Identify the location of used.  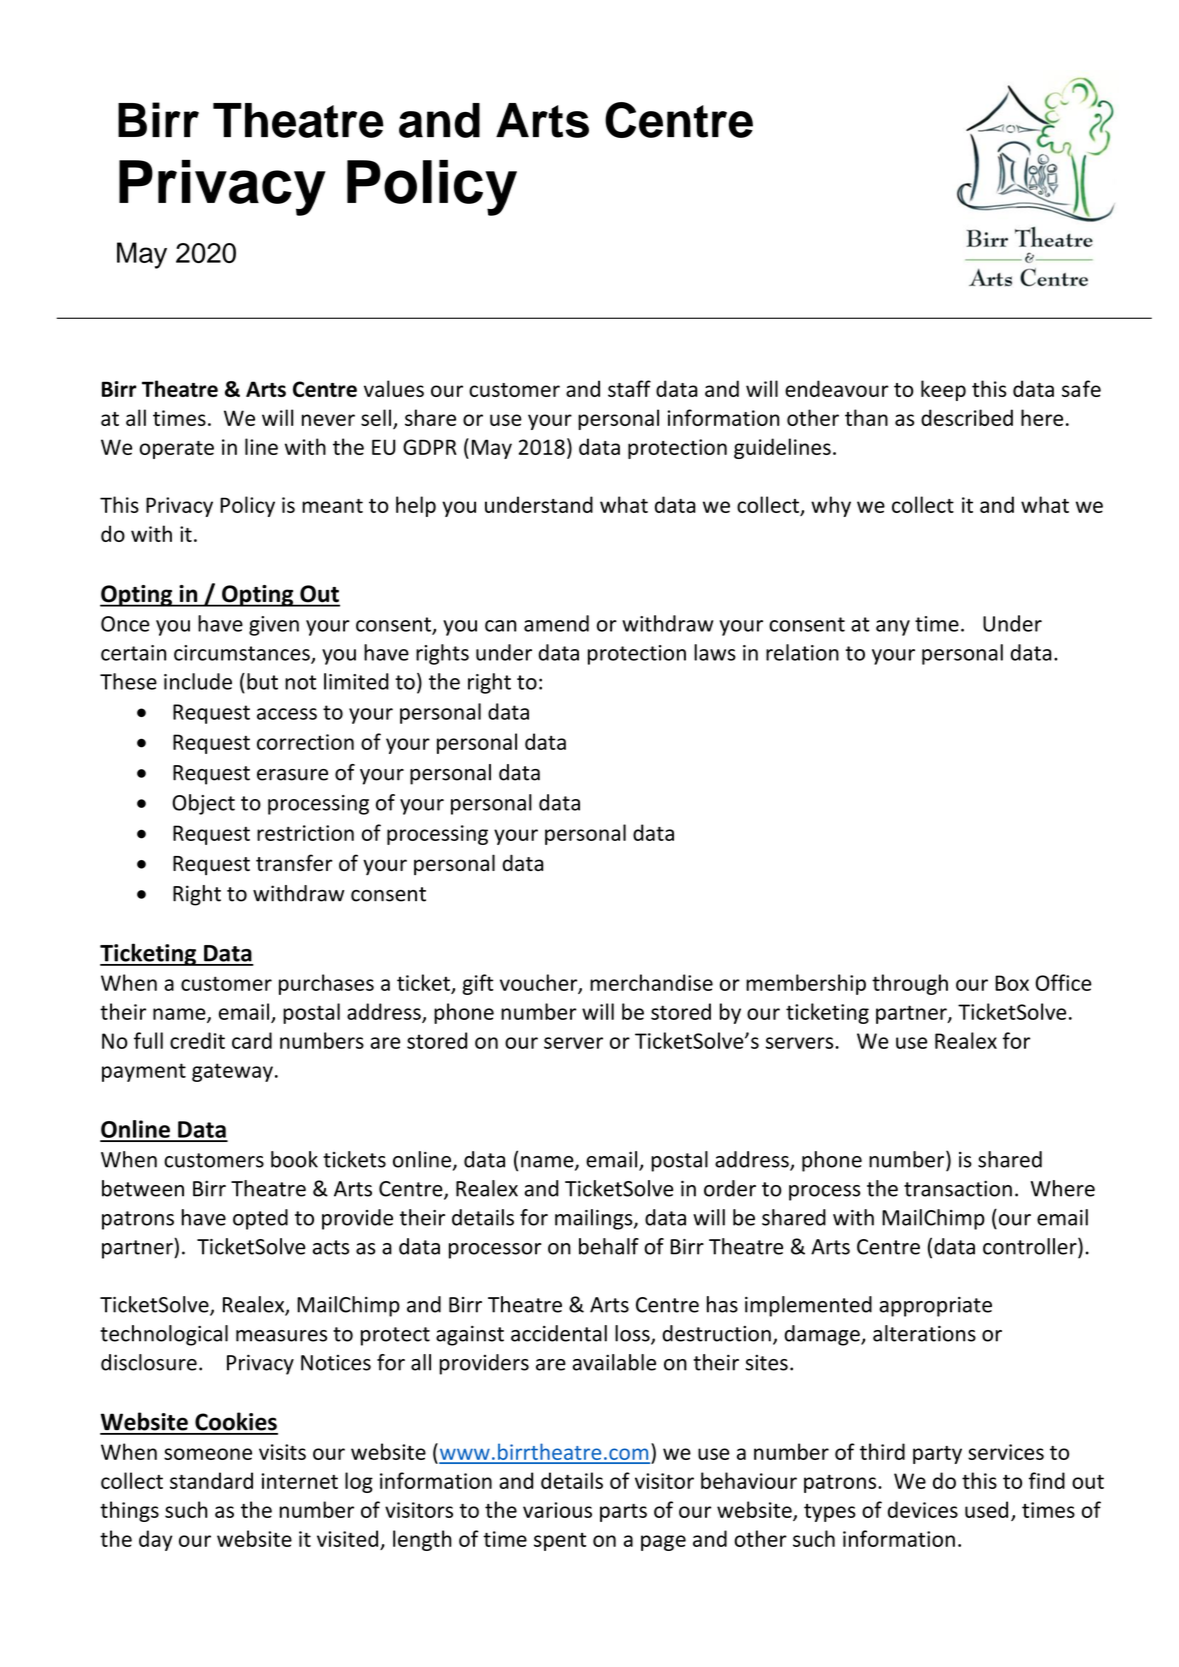
(986, 1509).
